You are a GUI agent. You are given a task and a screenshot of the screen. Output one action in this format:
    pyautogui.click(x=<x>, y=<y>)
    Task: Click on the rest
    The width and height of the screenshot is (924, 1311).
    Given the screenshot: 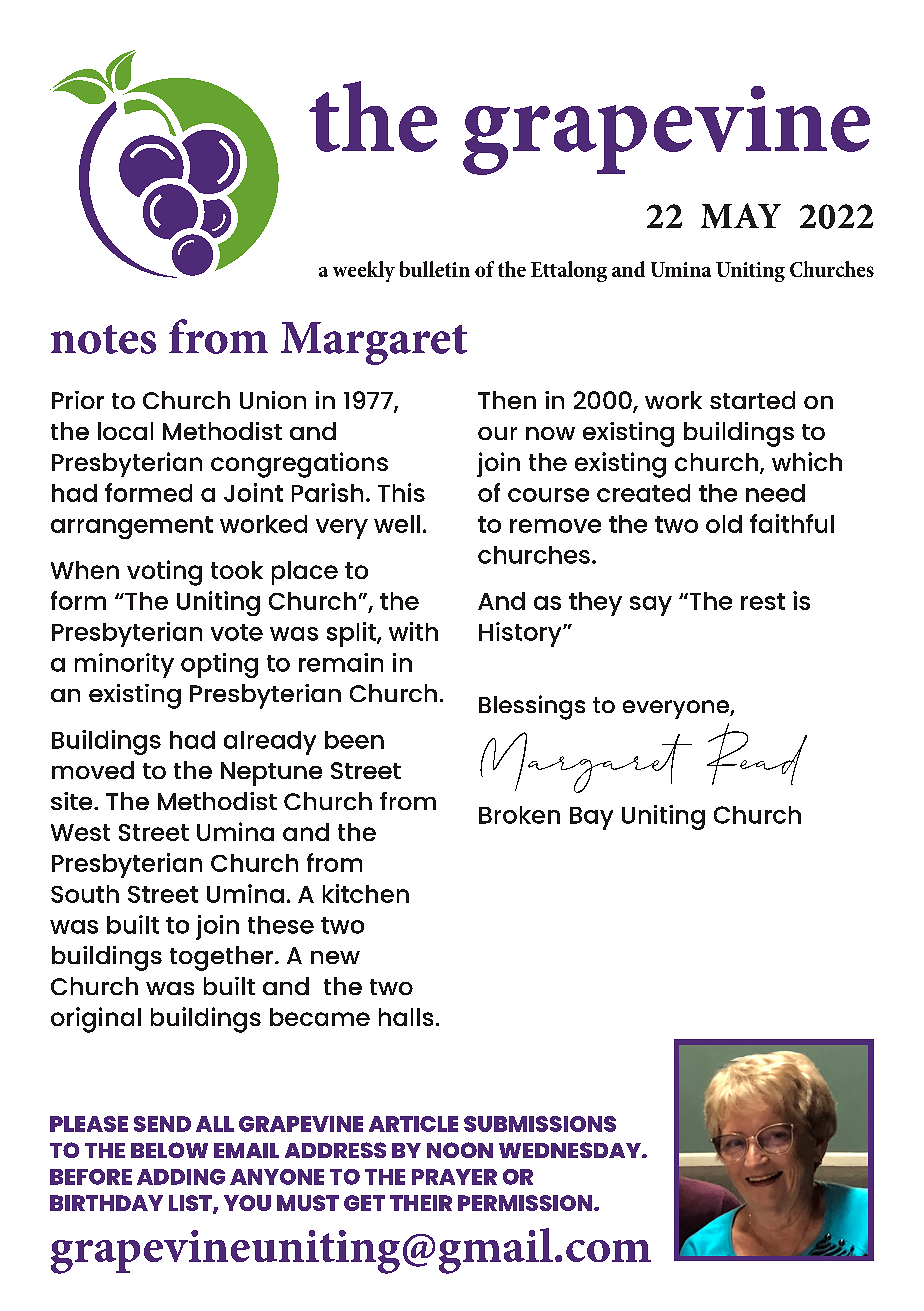 What is the action you would take?
    pyautogui.click(x=763, y=601)
